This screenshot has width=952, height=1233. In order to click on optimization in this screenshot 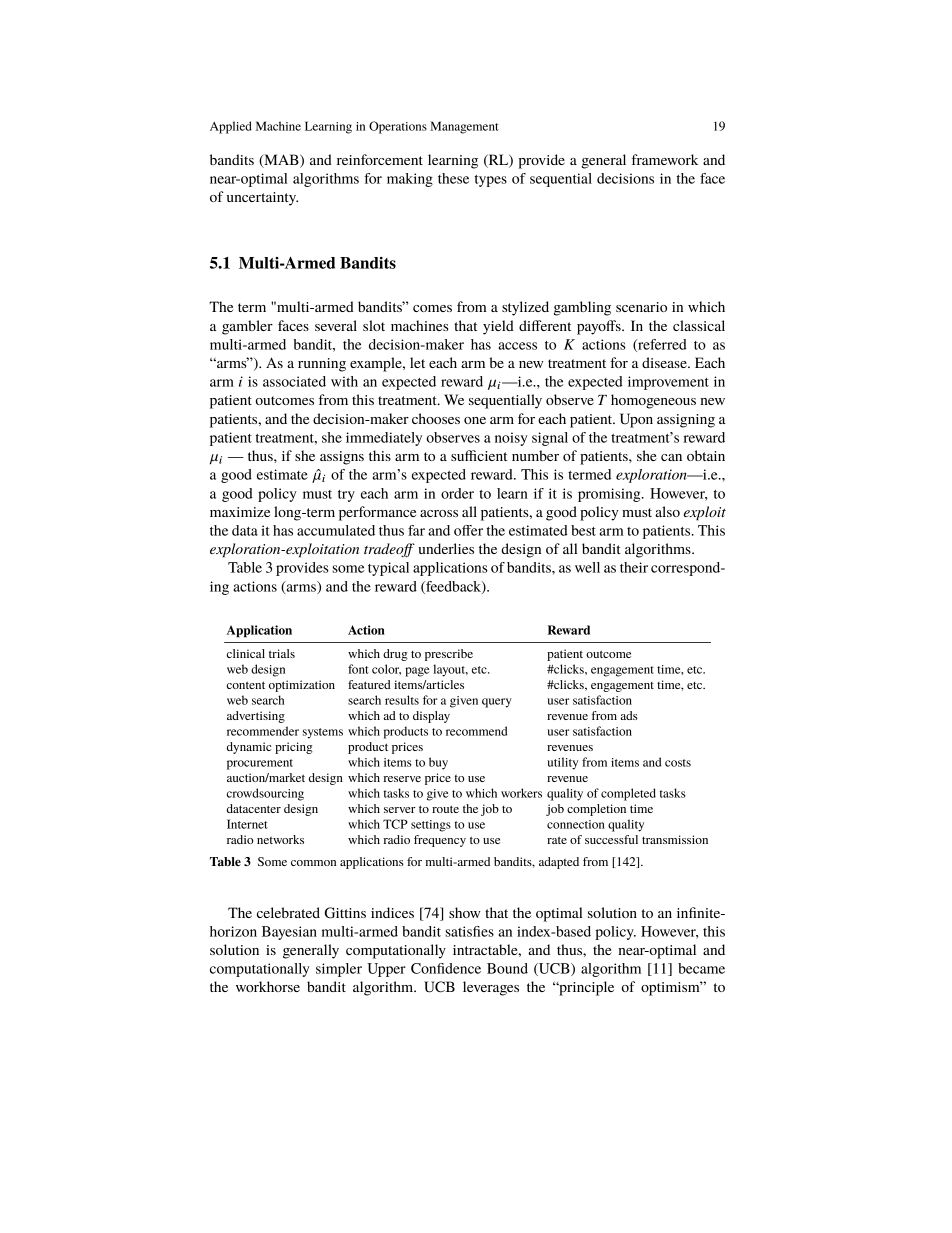, I will do `click(302, 686)`.
